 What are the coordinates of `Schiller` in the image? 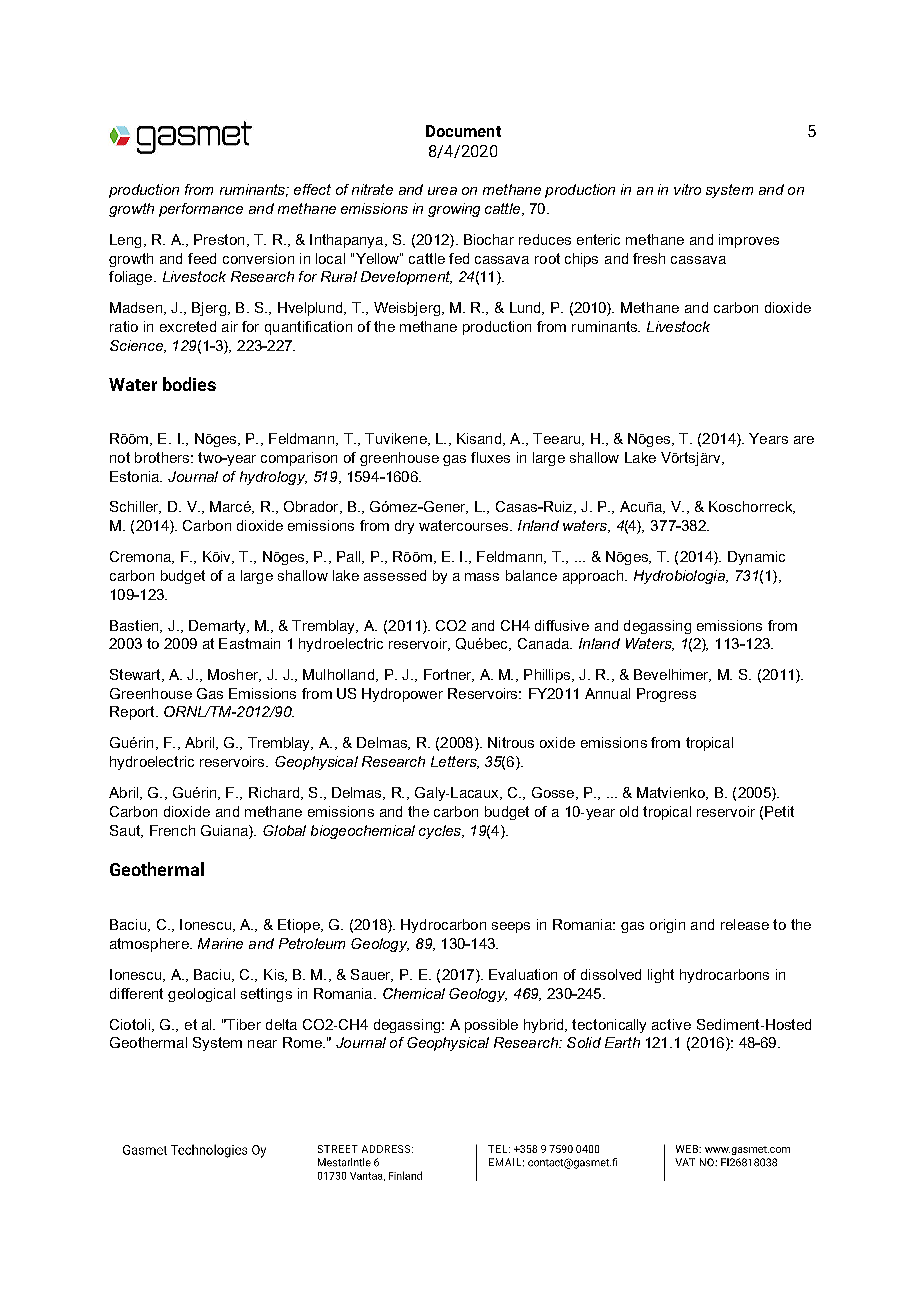 It's located at (135, 507).
